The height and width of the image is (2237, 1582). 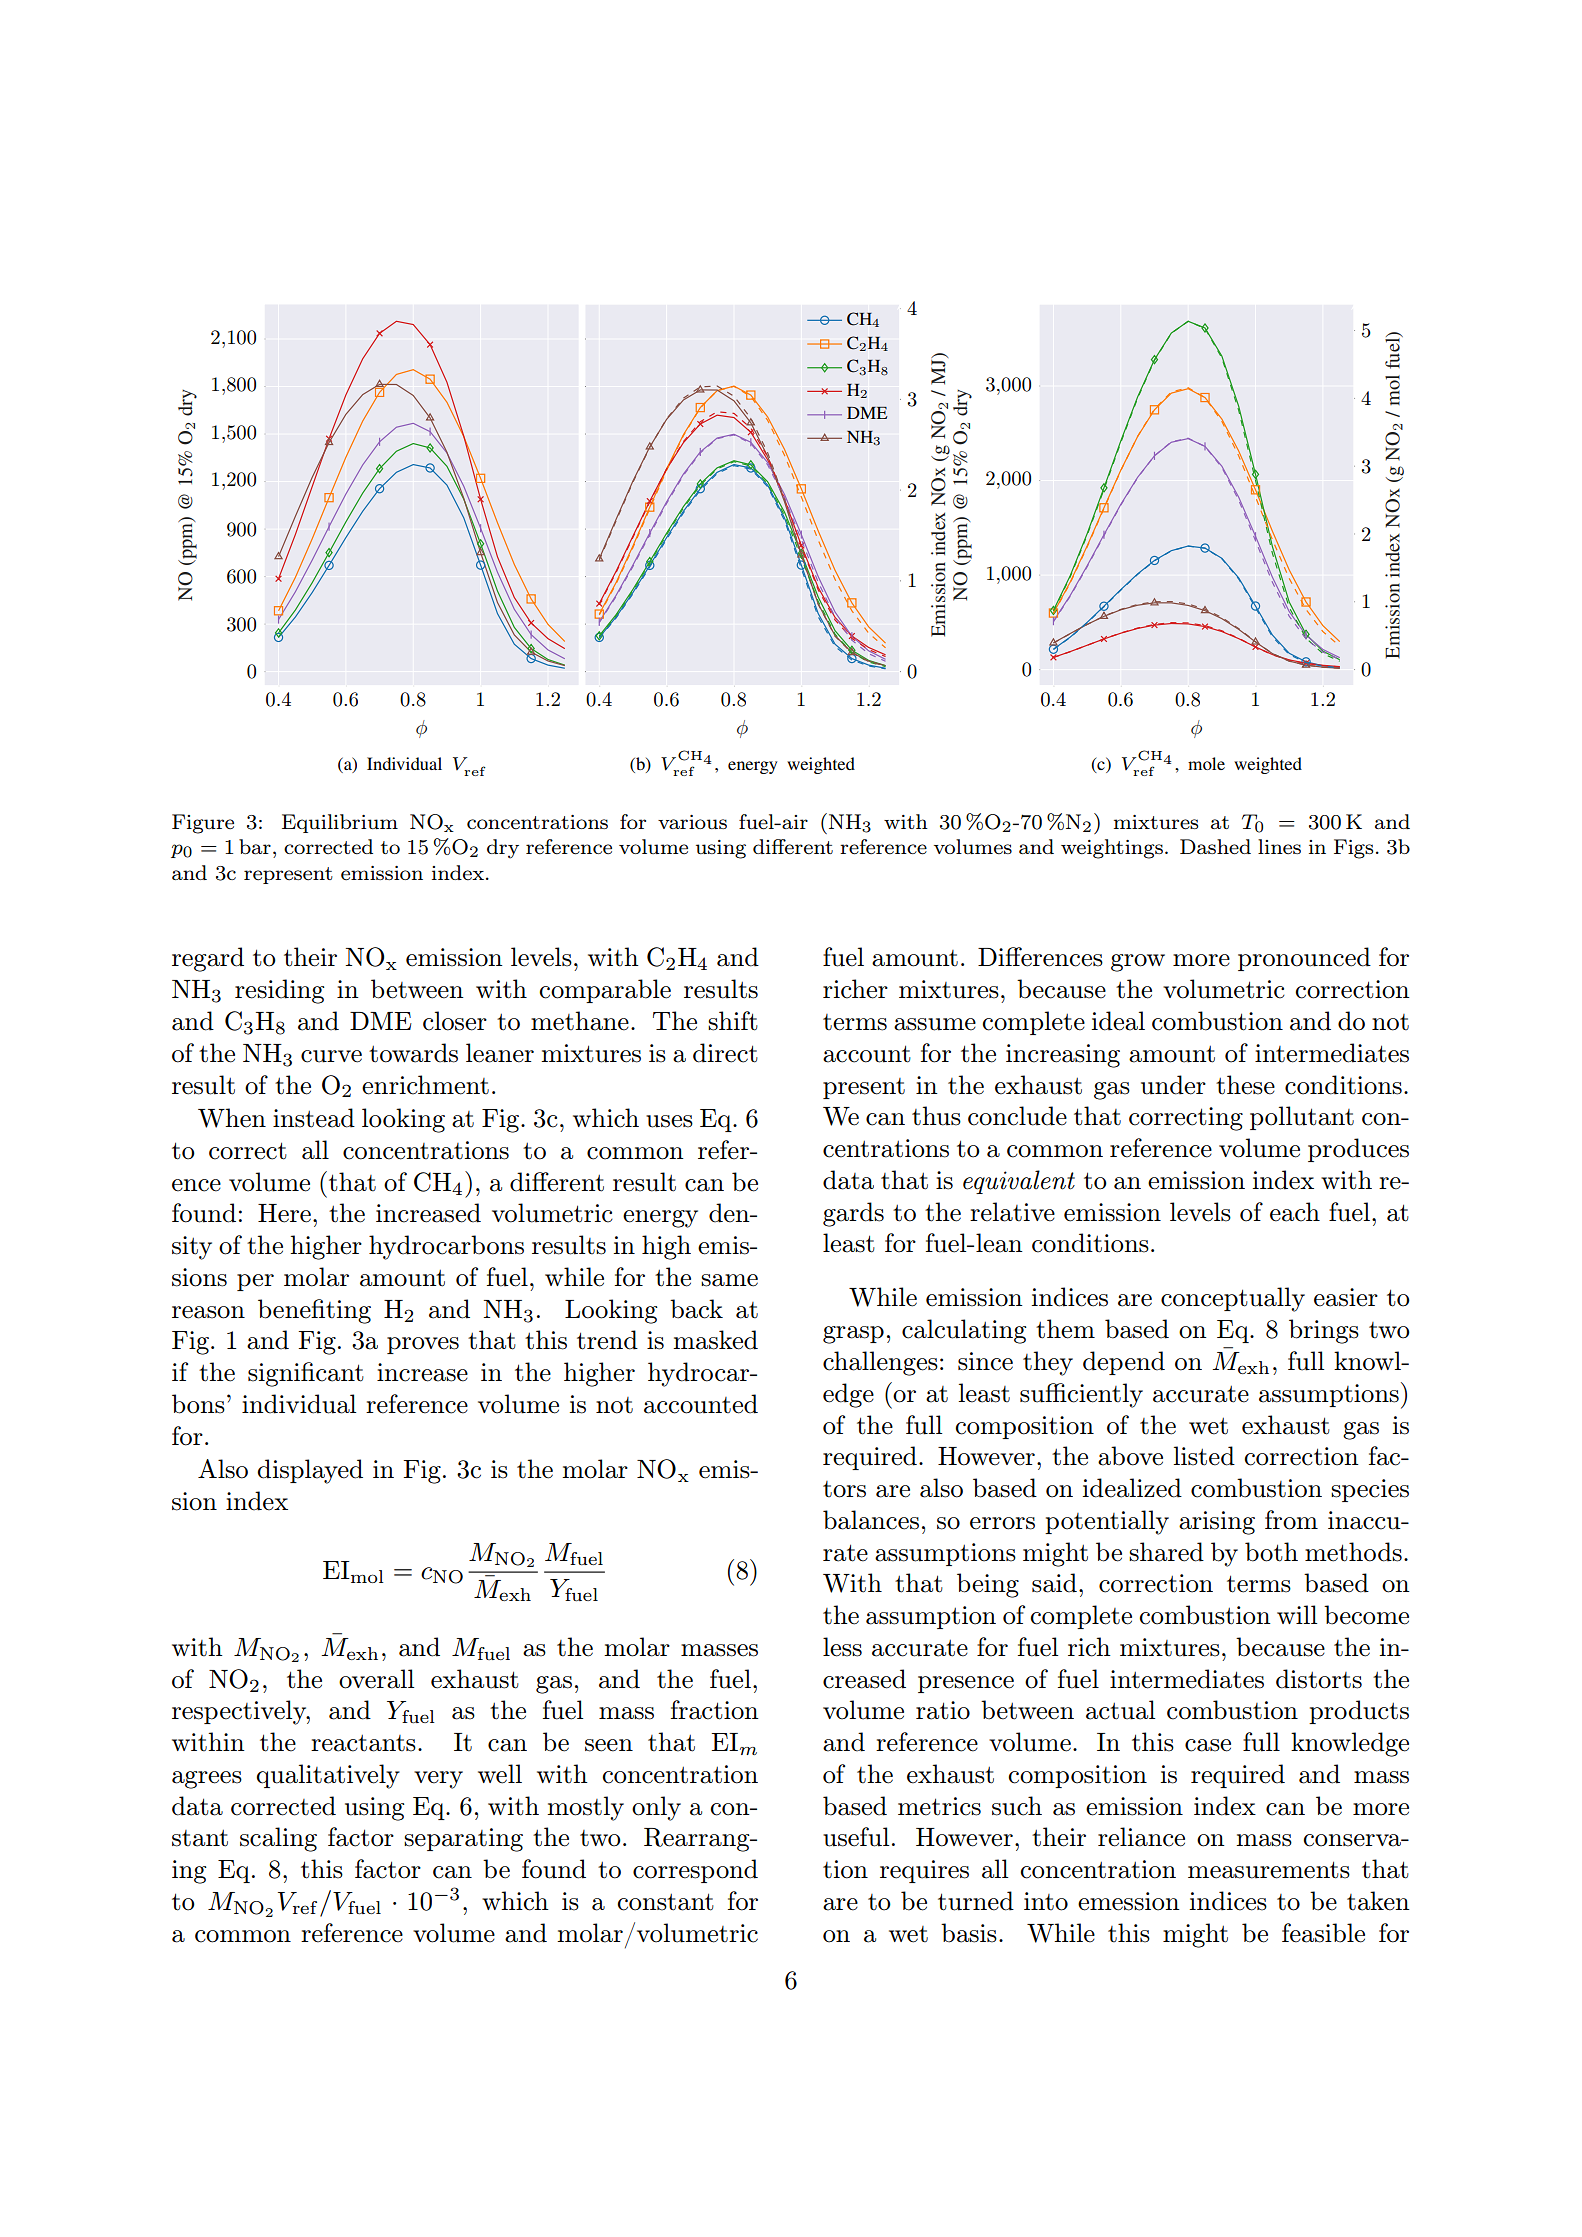 I want to click on these, so click(x=1245, y=1085).
